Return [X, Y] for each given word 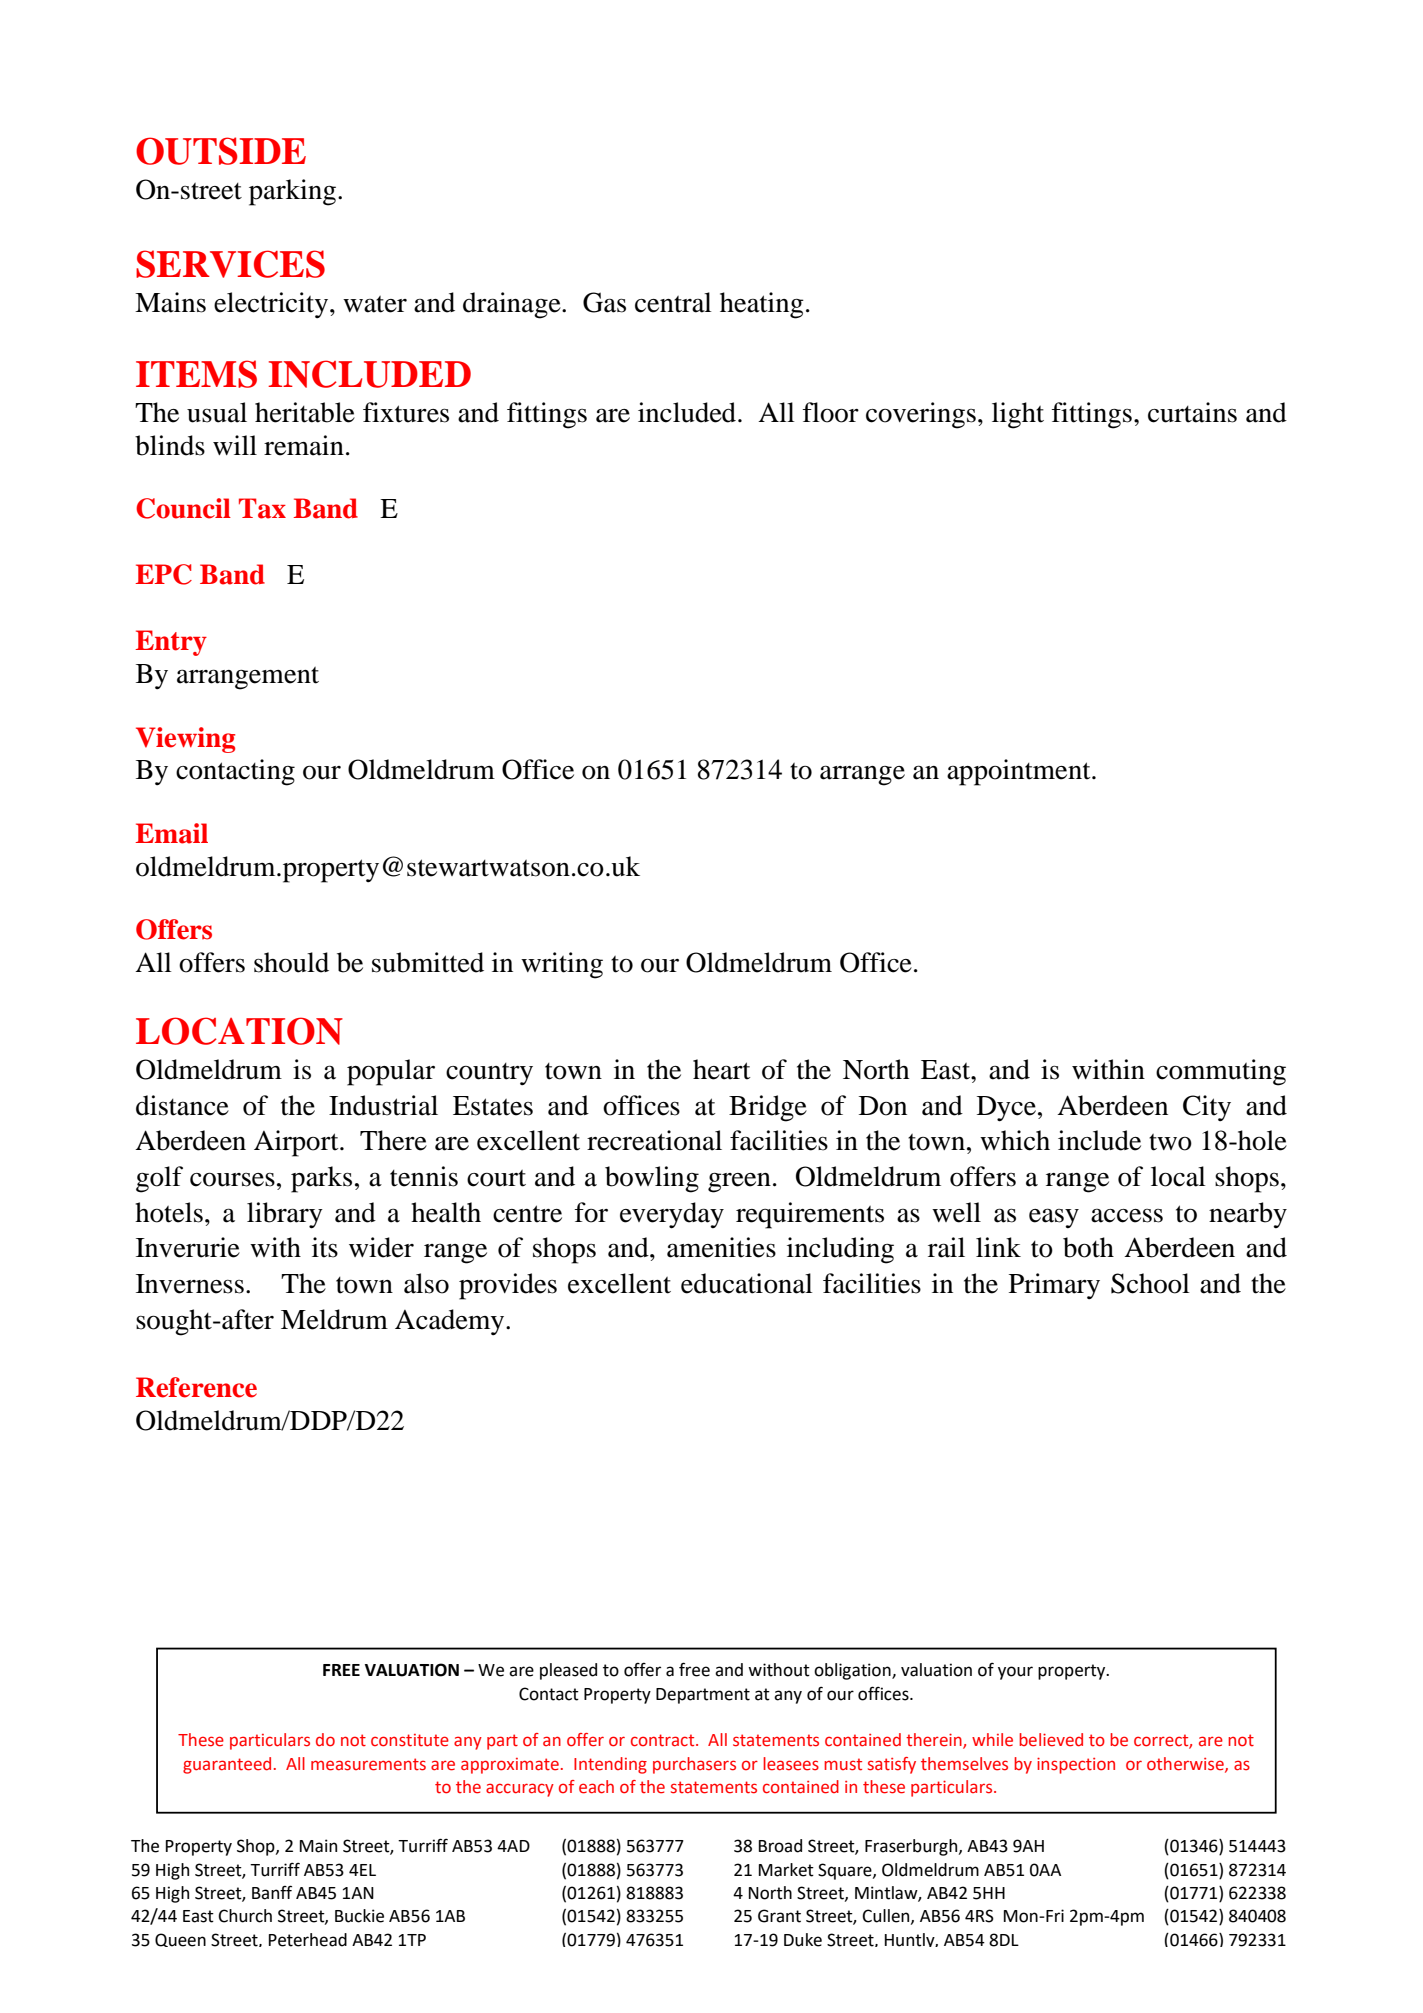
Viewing [185, 740]
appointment [1020, 772]
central [673, 302]
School [1150, 1283]
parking [292, 192]
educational [747, 1283]
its [325, 1247]
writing [562, 965]
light [1018, 415]
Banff [272, 1892]
